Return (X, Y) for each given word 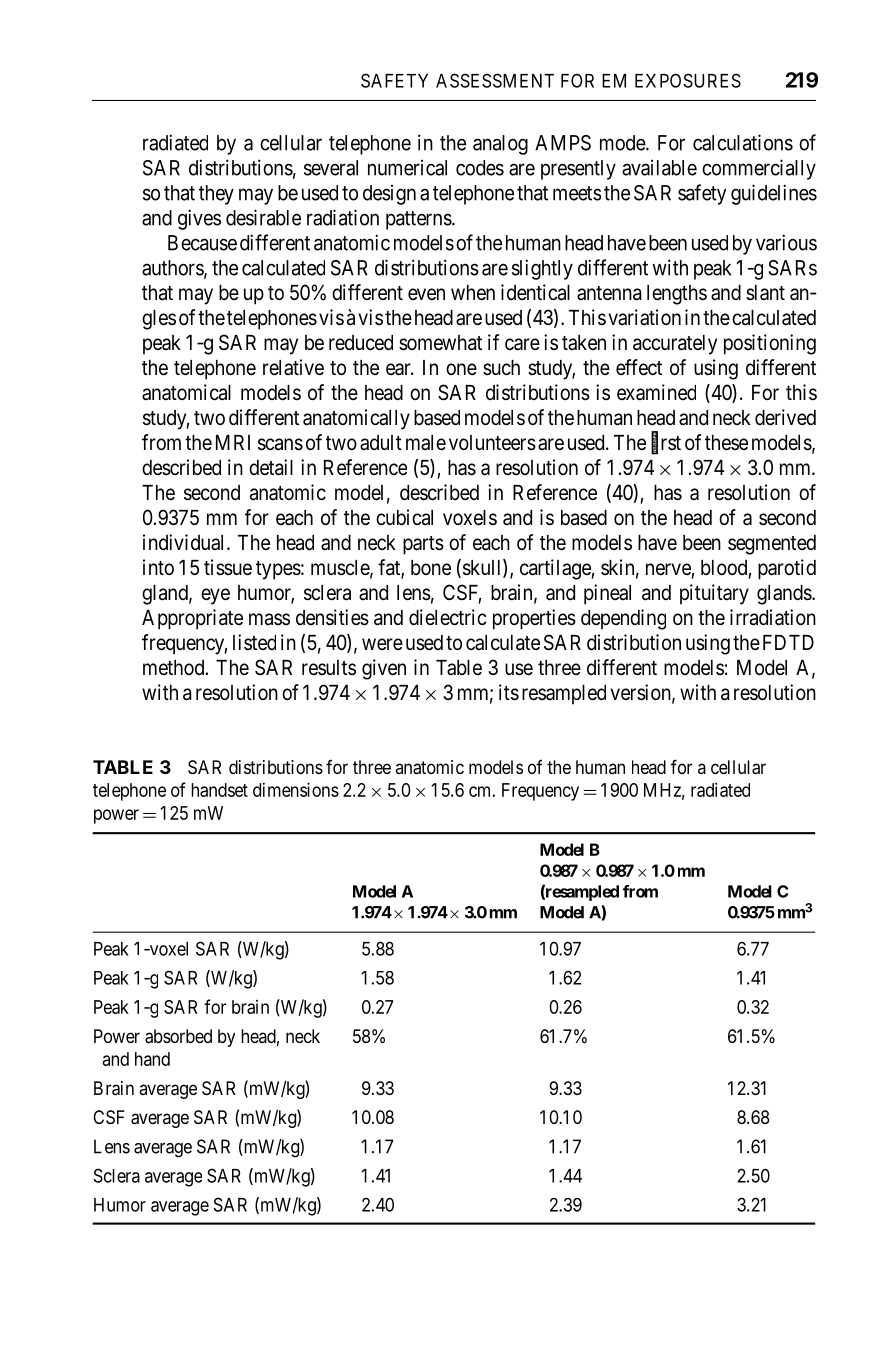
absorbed (178, 1036)
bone (431, 567)
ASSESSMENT (495, 80)
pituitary (714, 594)
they (216, 195)
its (509, 692)
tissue (228, 567)
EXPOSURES (688, 80)
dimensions (296, 789)
